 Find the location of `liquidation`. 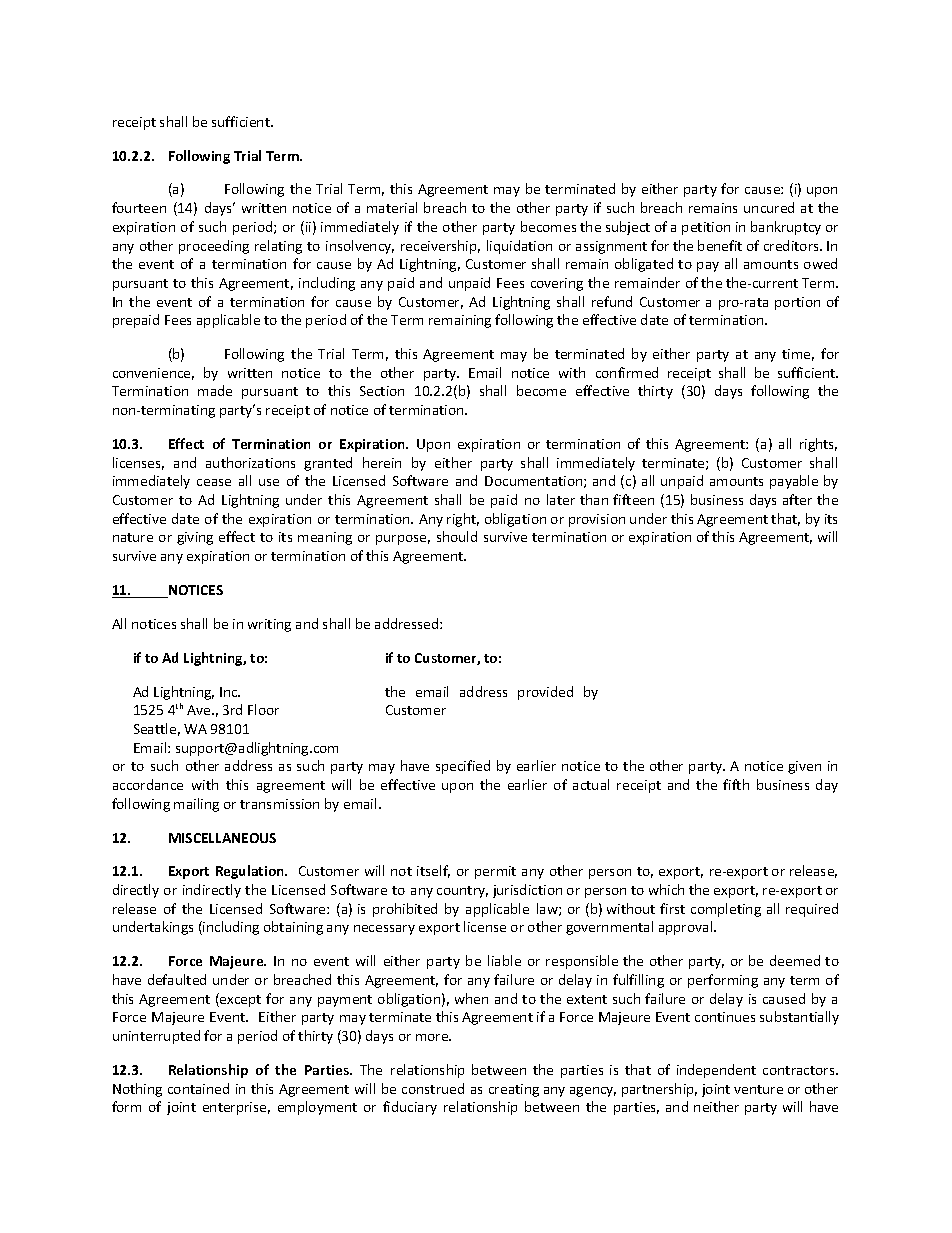

liquidation is located at coordinates (519, 247).
